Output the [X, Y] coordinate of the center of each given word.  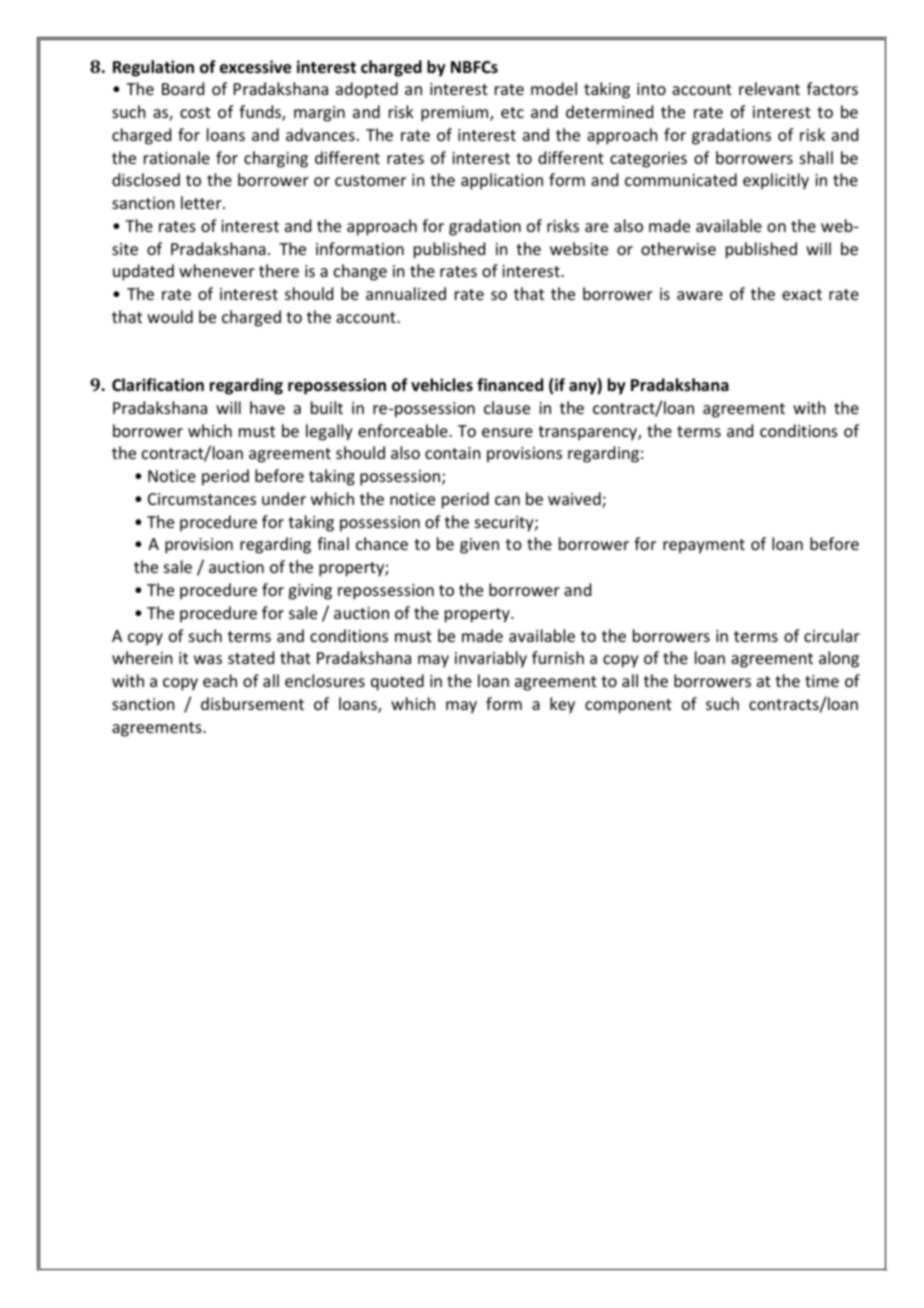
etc [512, 112]
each [220, 680]
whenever [217, 270]
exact [802, 294]
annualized [406, 293]
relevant [769, 88]
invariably [491, 659]
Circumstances [202, 499]
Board [183, 88]
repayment [704, 546]
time [822, 681]
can [507, 500]
